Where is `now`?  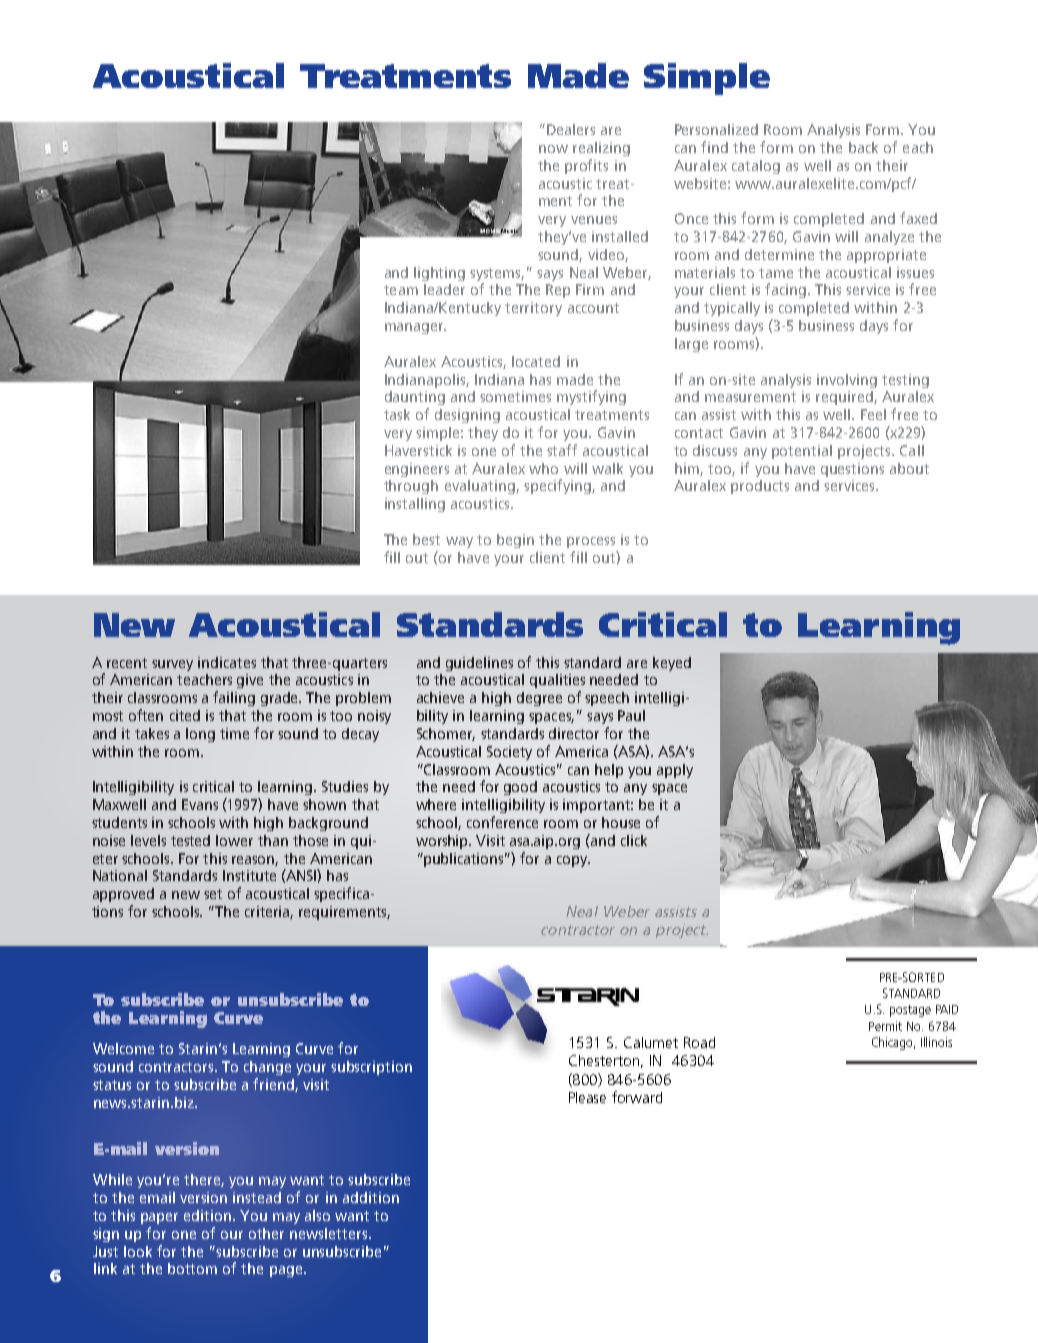
now is located at coordinates (553, 149).
